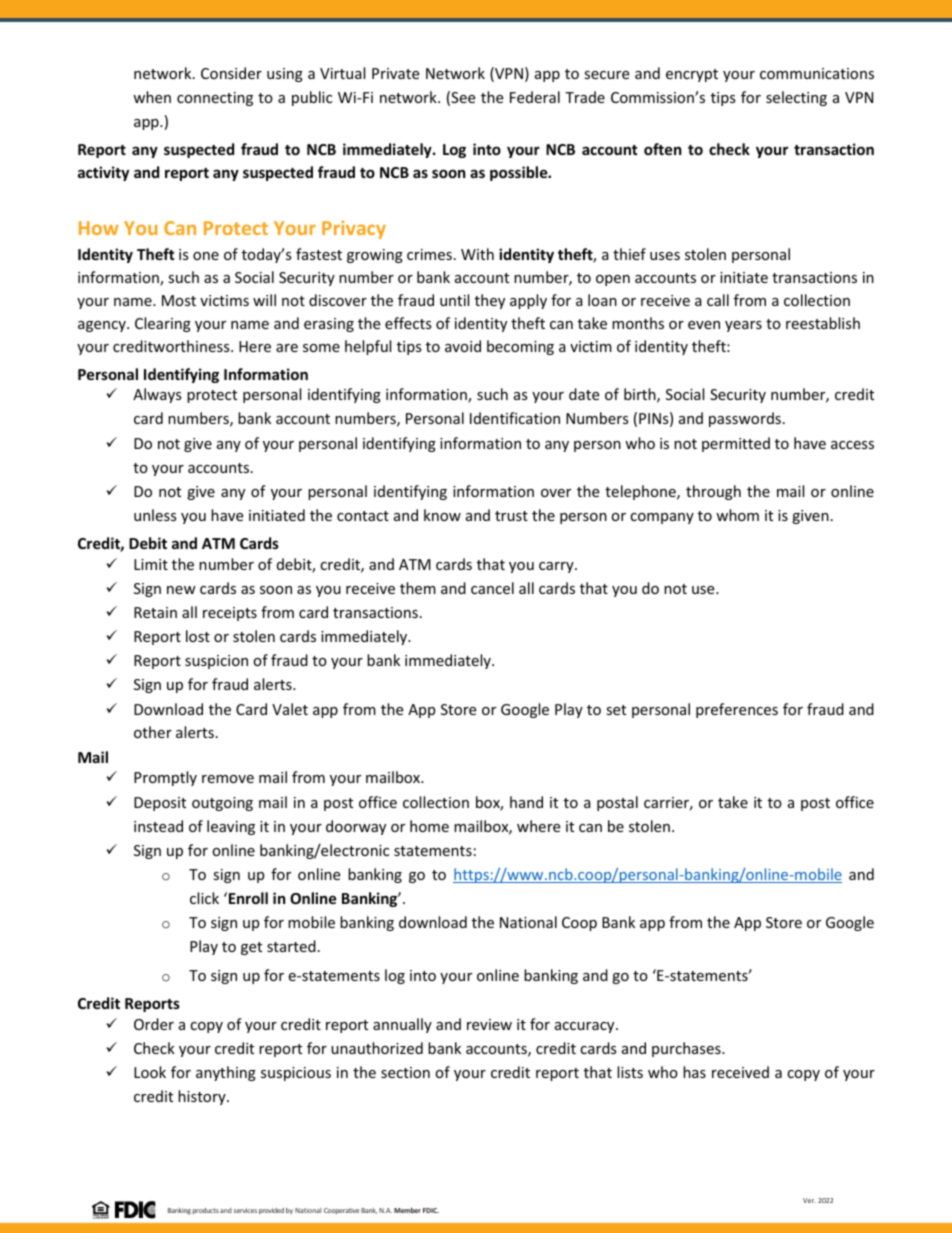  What do you see at coordinates (796, 98) in the image?
I see `selecting` at bounding box center [796, 98].
